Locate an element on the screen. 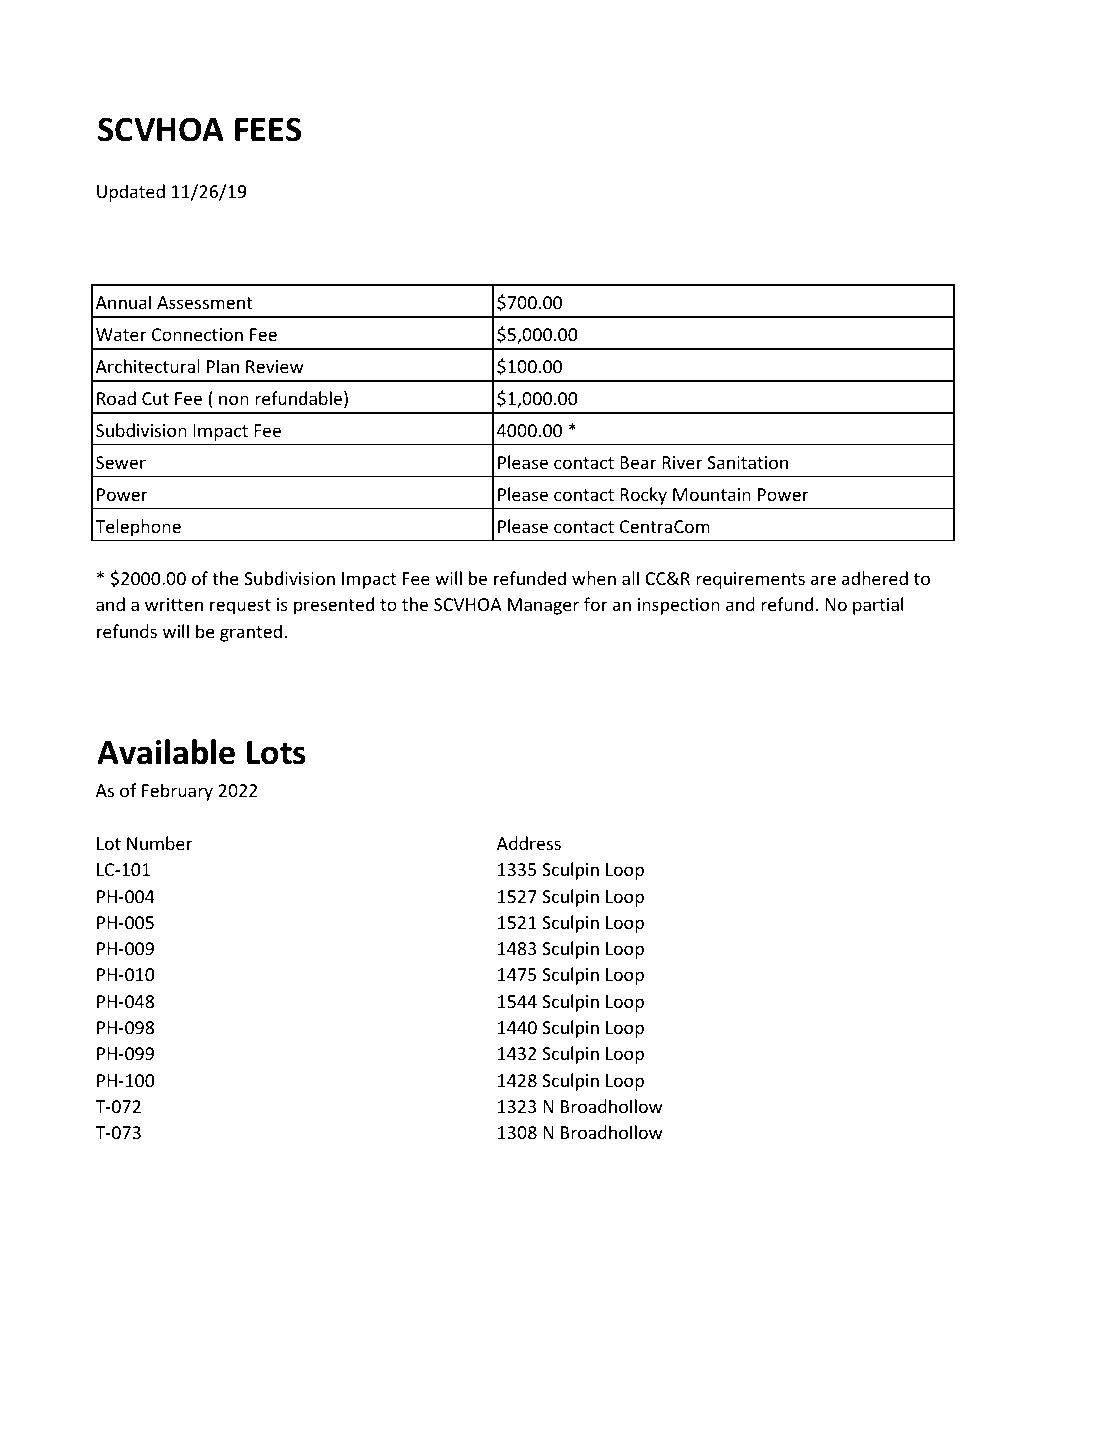  Review is located at coordinates (274, 366).
